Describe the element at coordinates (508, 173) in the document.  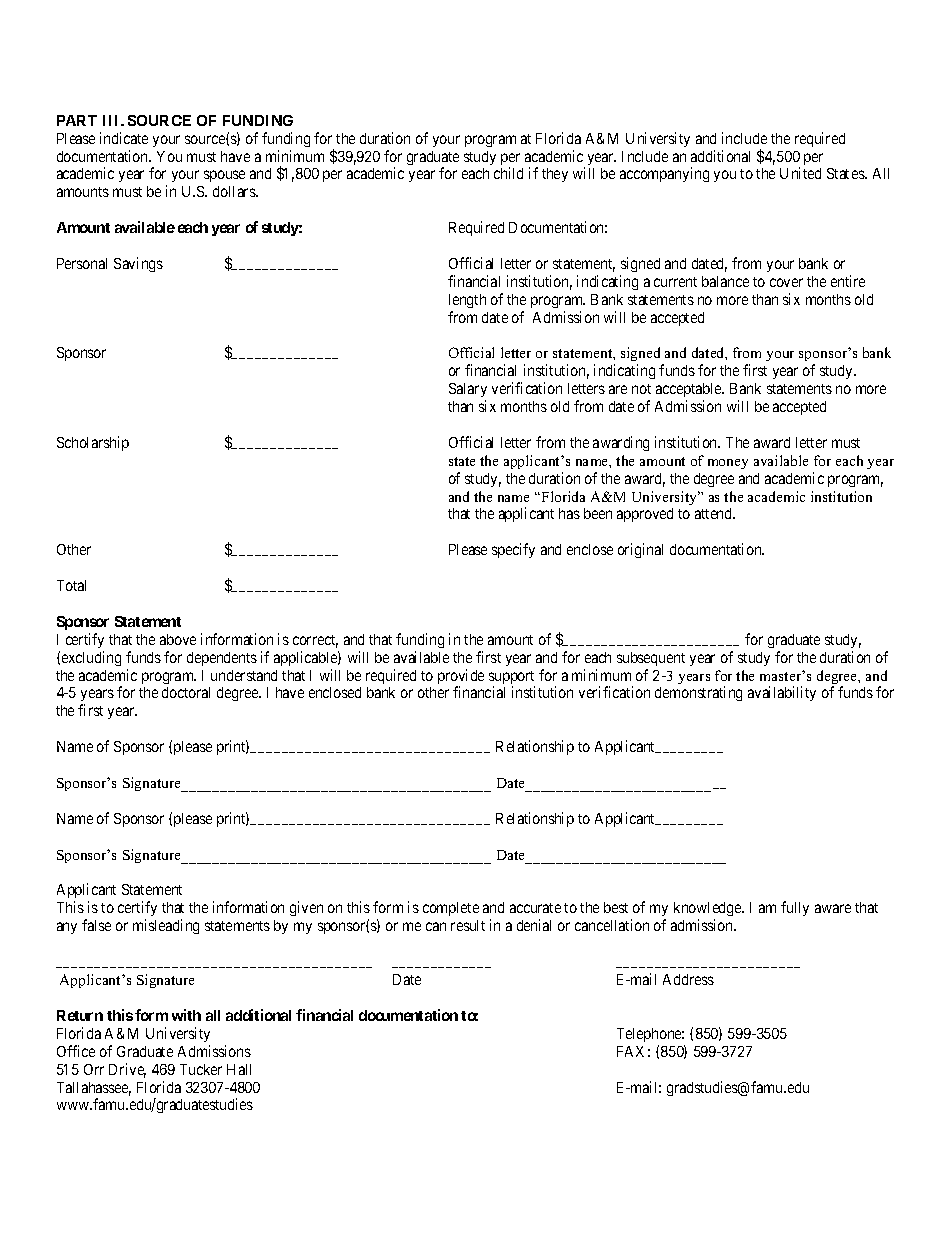
I see `child` at that location.
